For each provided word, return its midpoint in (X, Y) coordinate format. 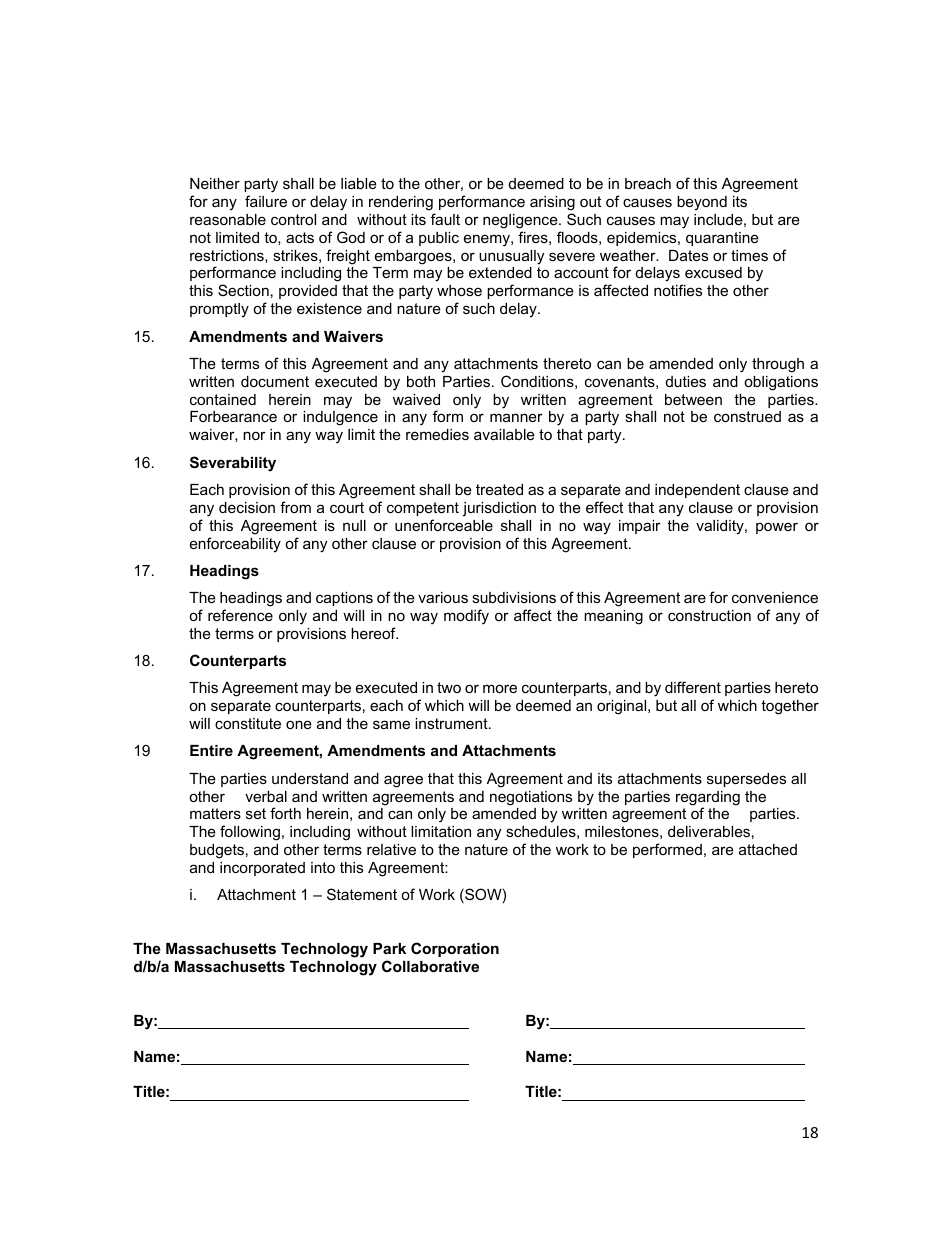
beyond (702, 203)
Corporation (455, 949)
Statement (362, 894)
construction (709, 615)
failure (266, 201)
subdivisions (514, 597)
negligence (521, 221)
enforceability (235, 545)
